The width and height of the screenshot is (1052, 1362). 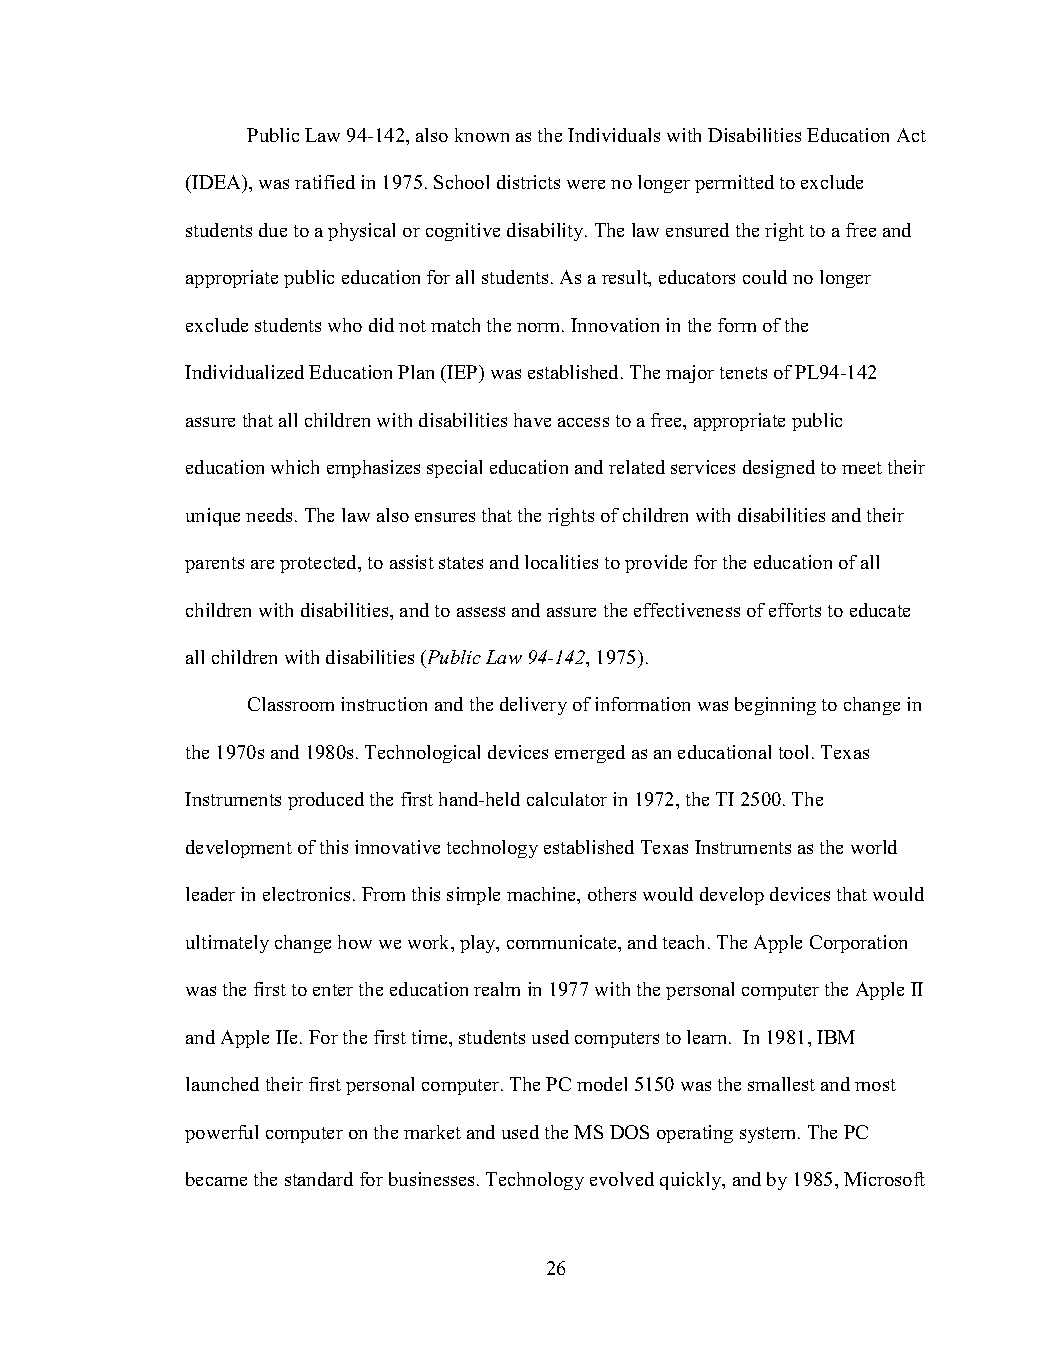 I want to click on were, so click(x=586, y=184).
